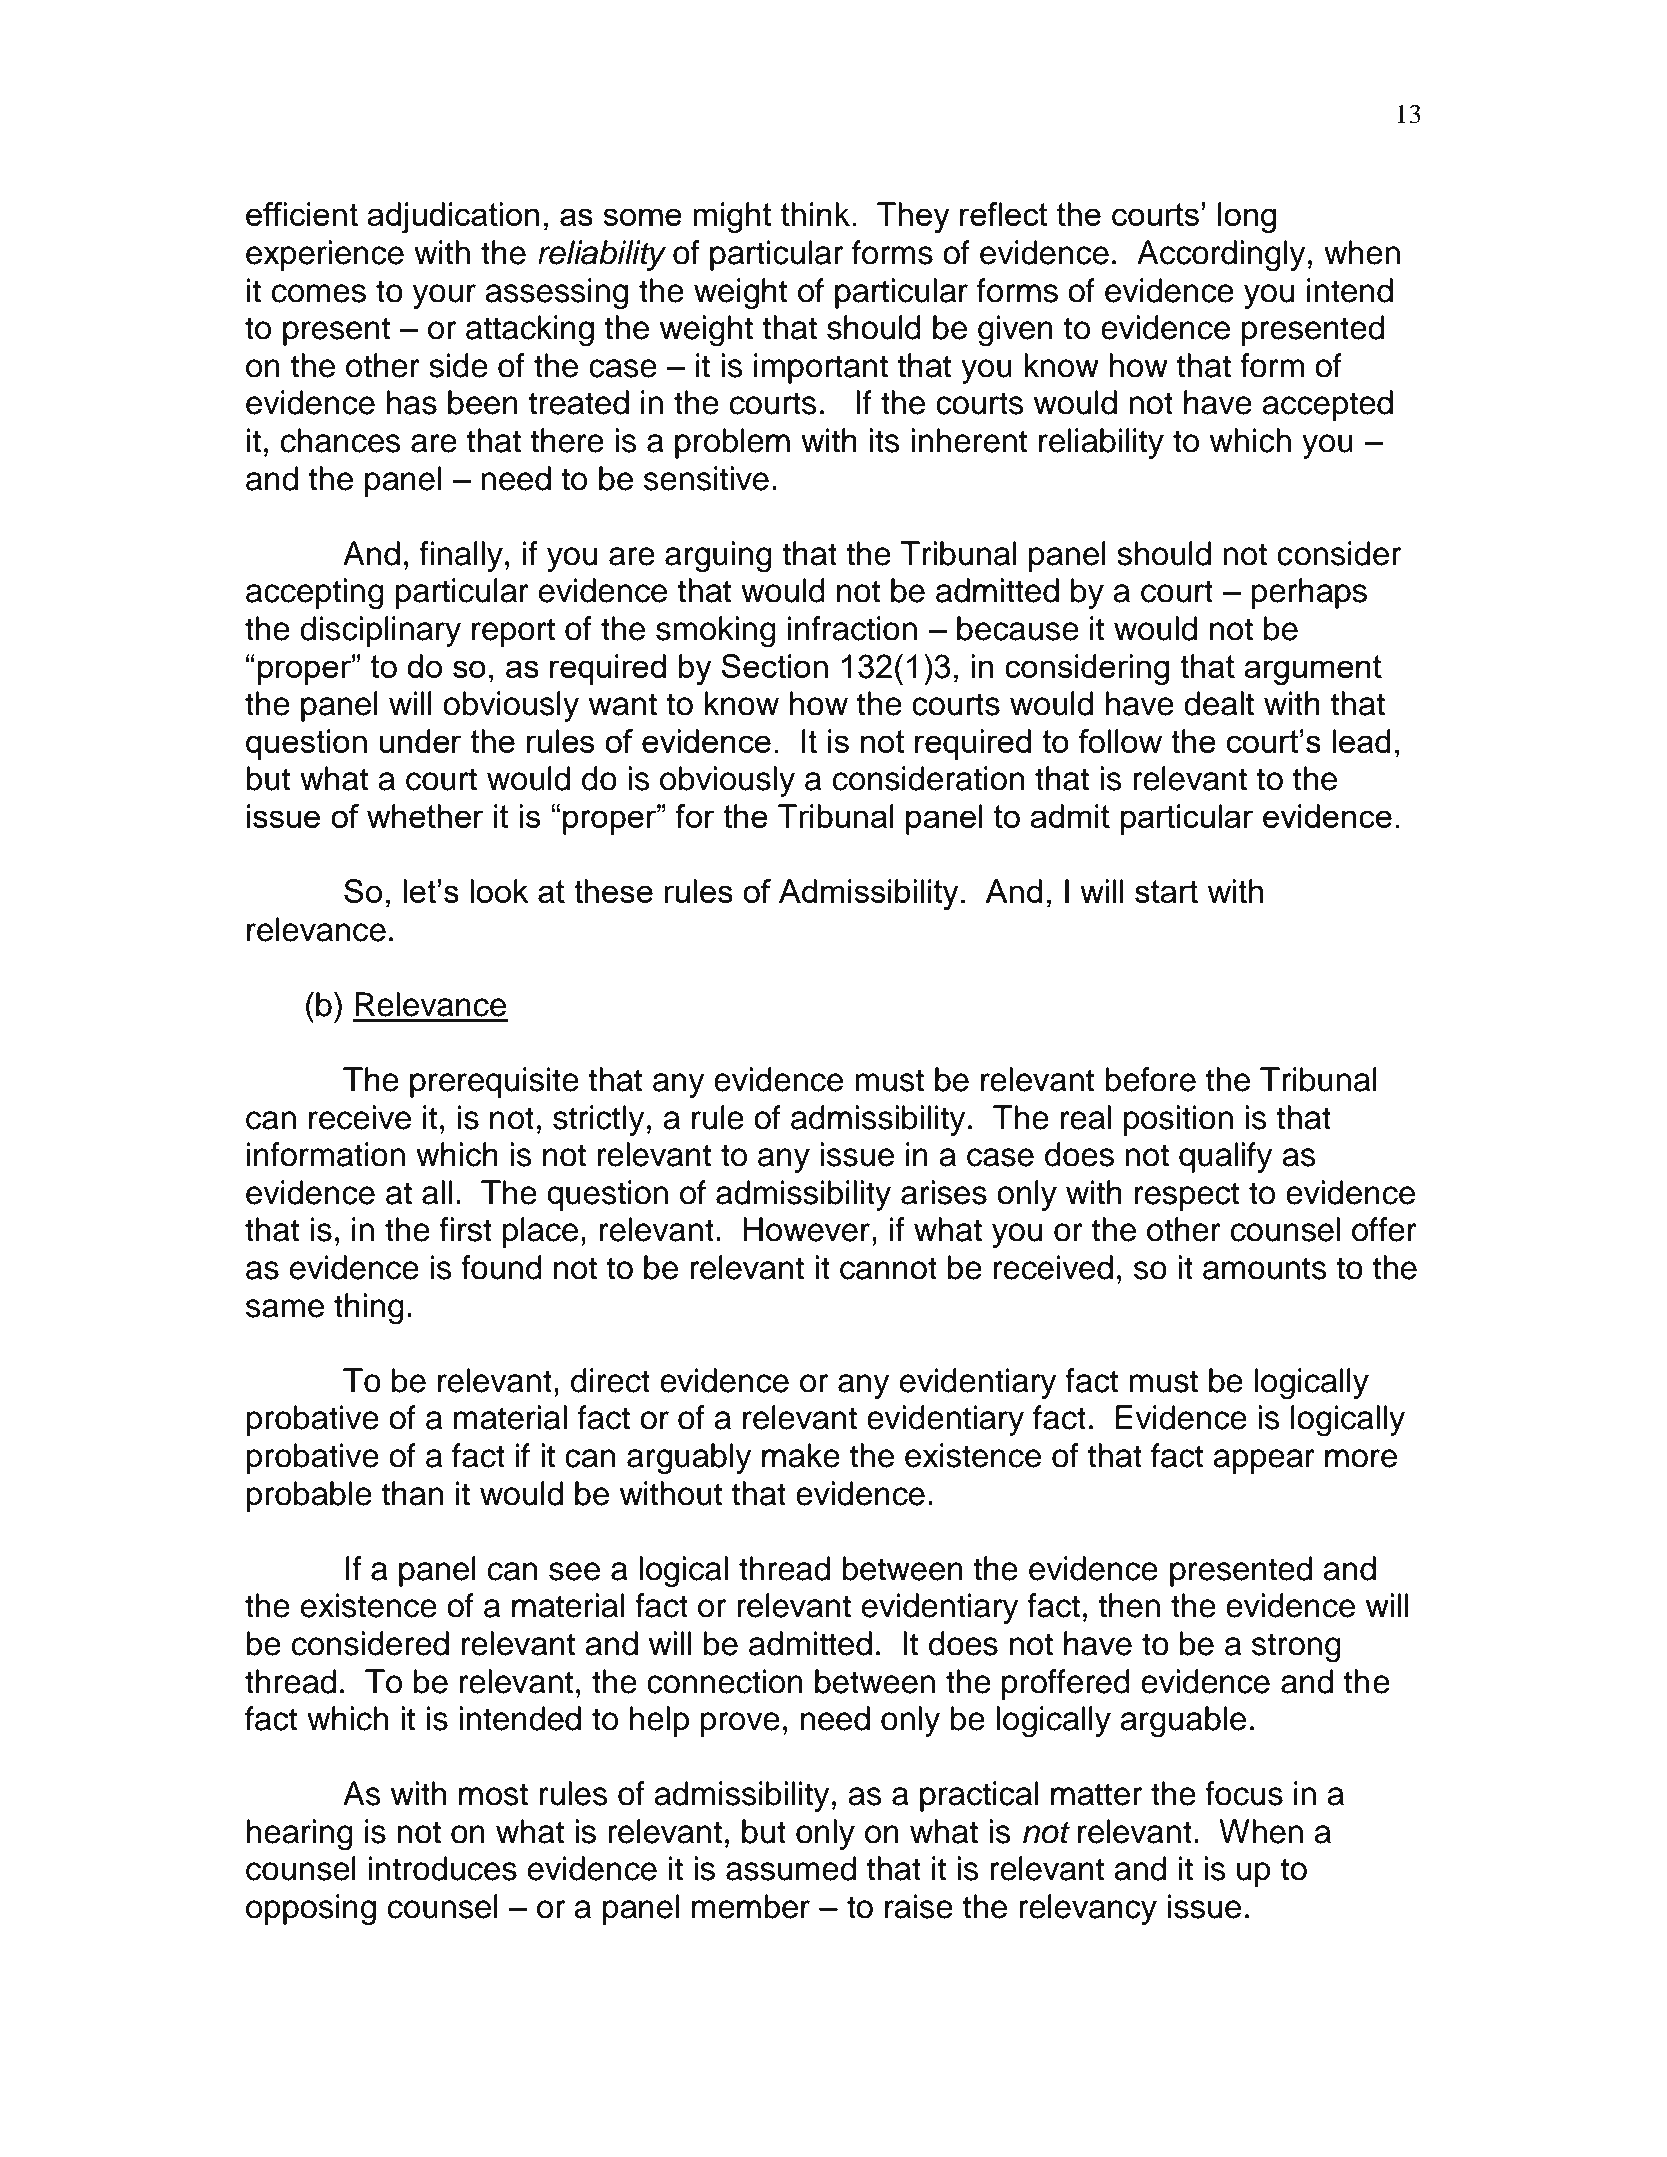 The height and width of the screenshot is (2157, 1667). I want to click on thing, so click(369, 1309).
